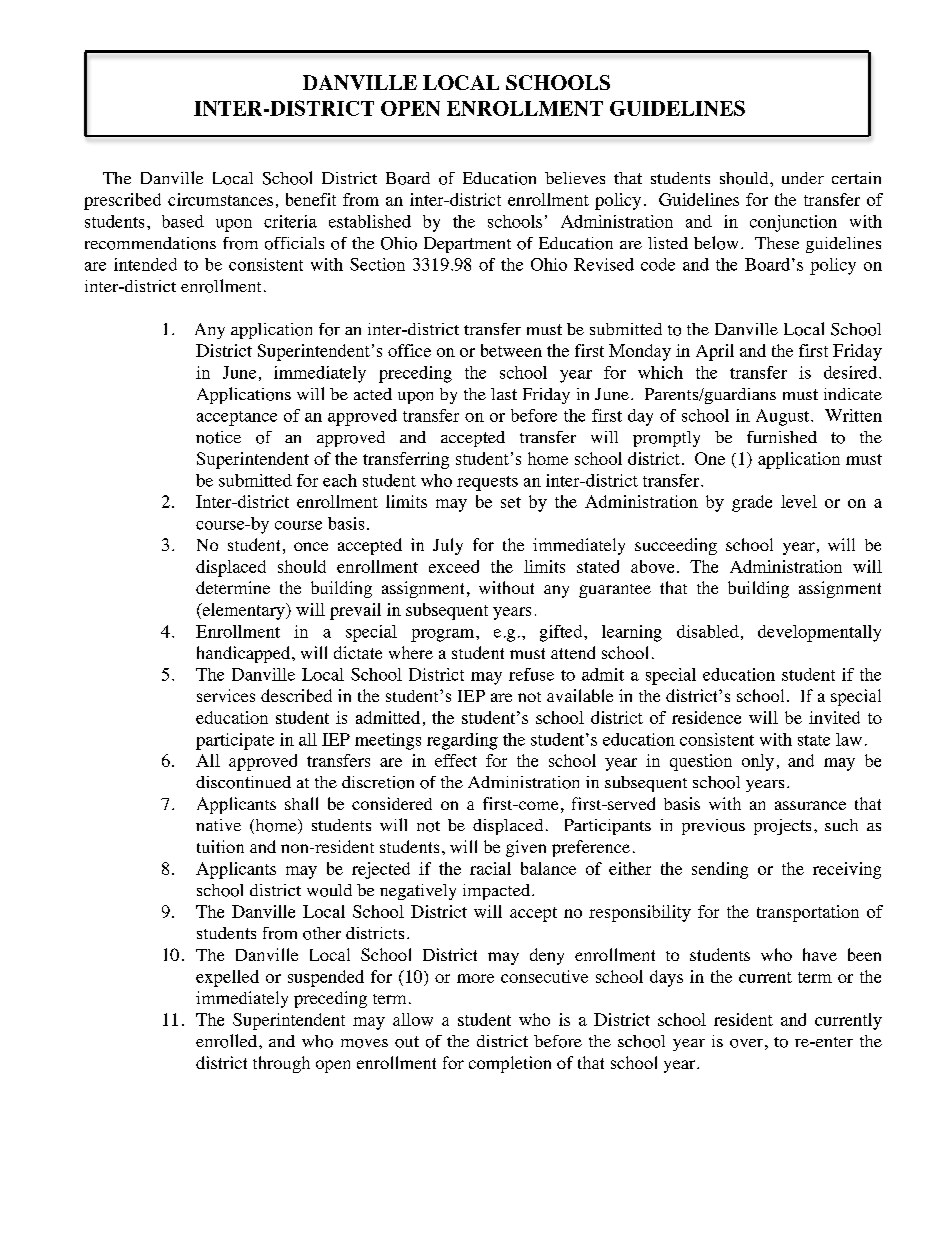  I want to click on enrolled, so click(226, 1041).
